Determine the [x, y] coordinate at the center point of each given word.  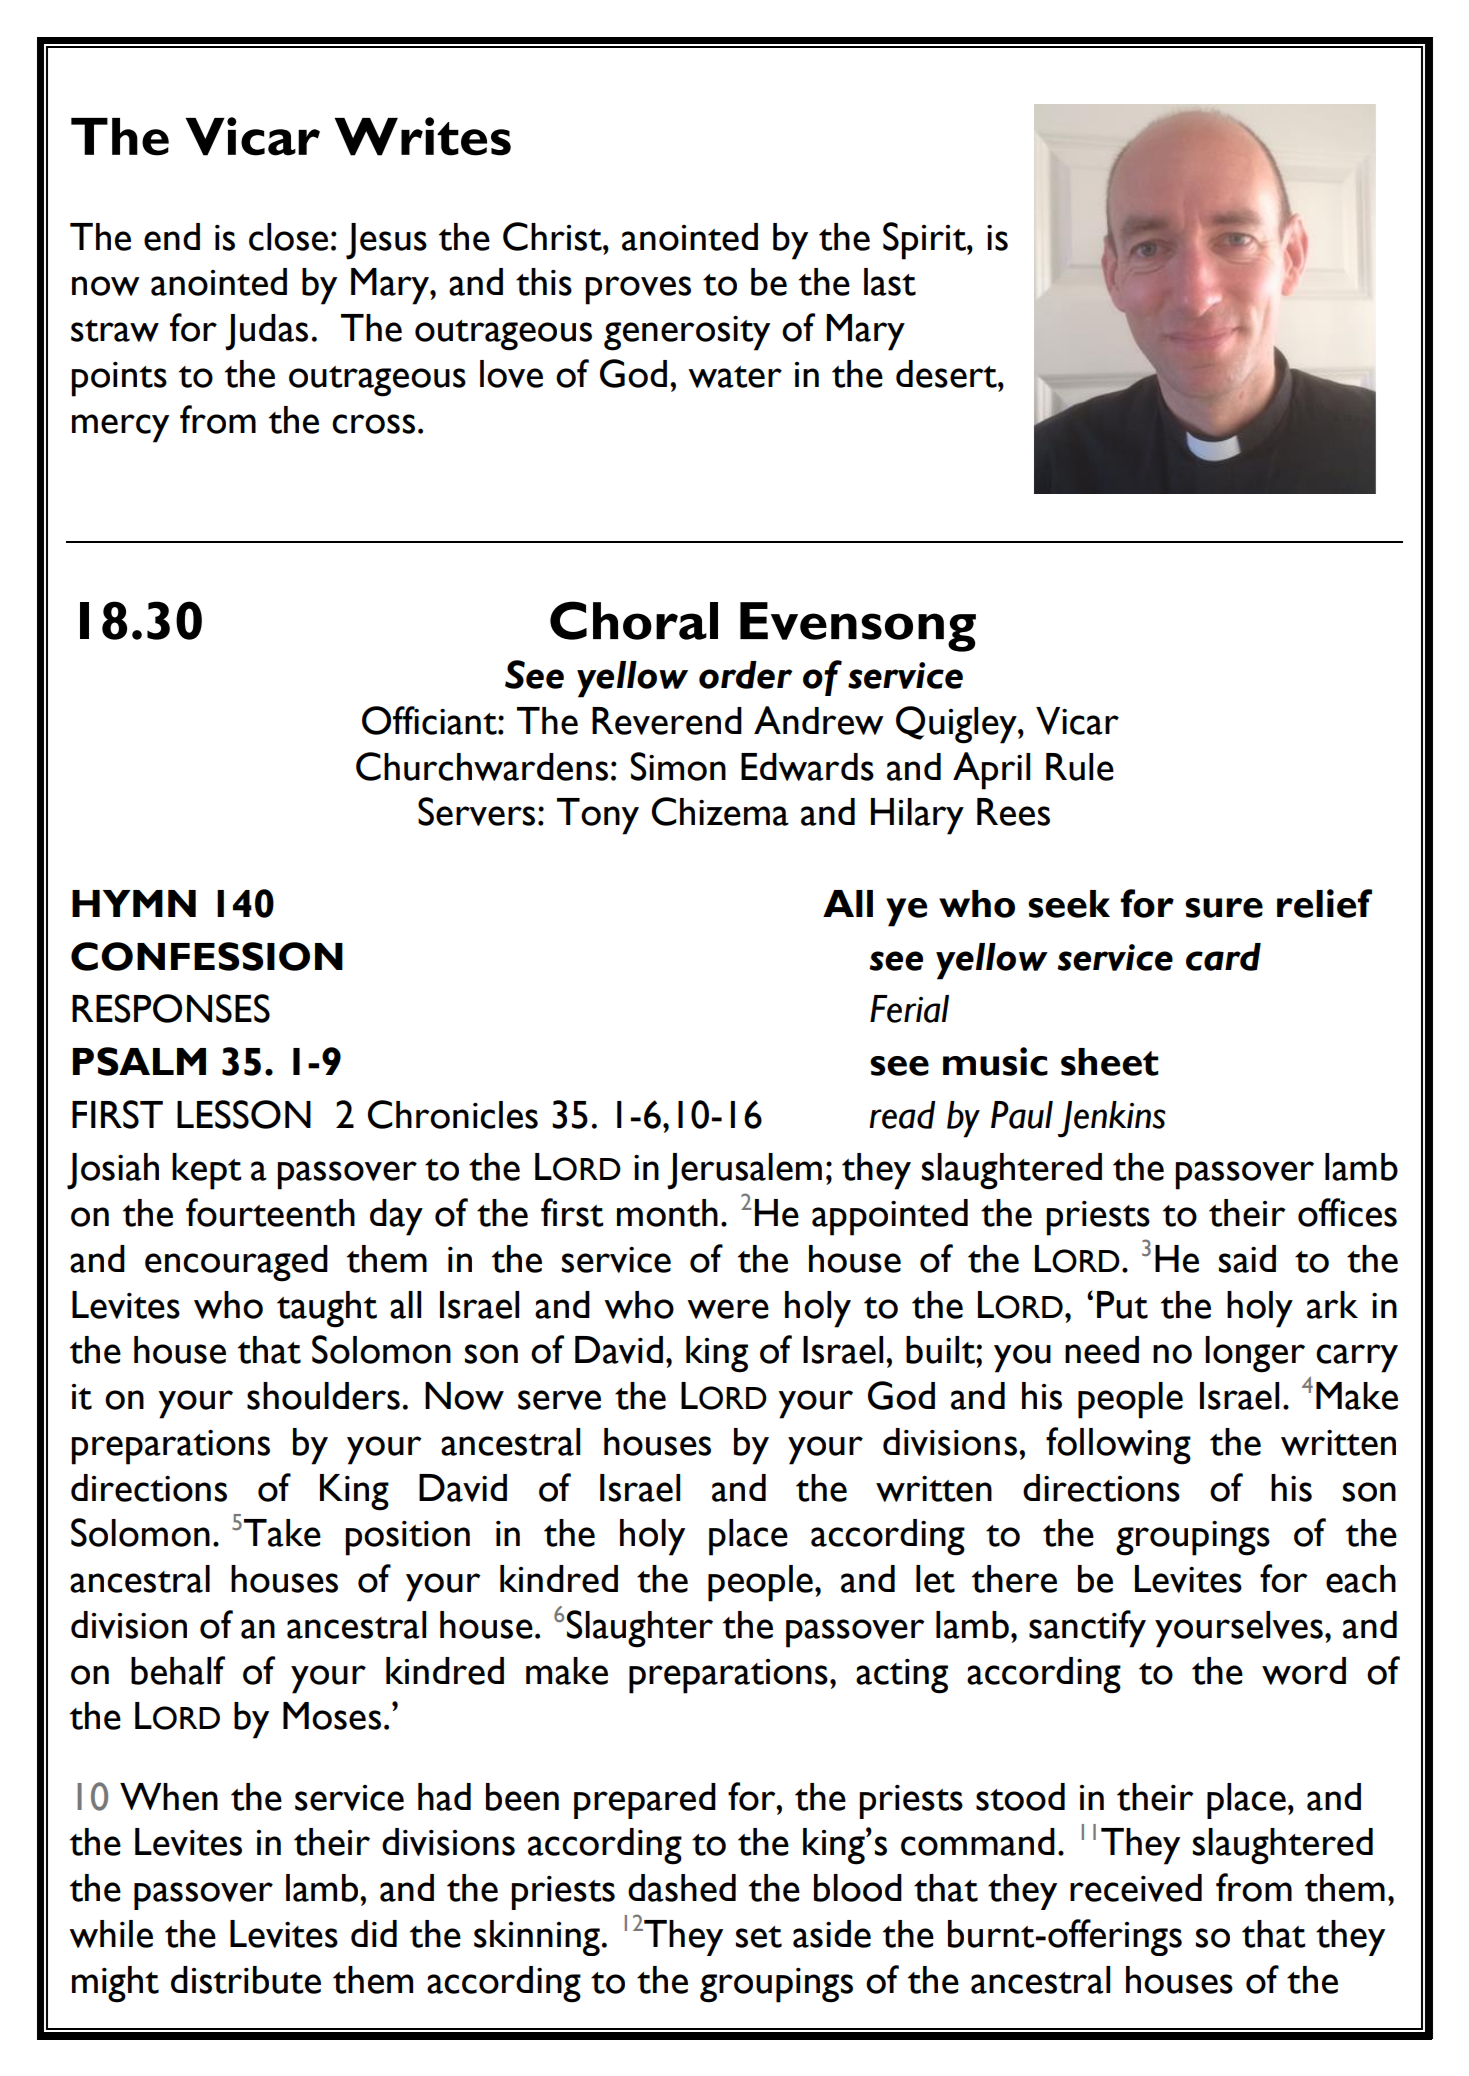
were [728, 1309]
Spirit [925, 241]
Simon [678, 766]
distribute [246, 1980]
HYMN [134, 903]
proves [638, 290]
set [759, 1937]
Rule [1080, 767]
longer [1255, 1354]
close [288, 237]
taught [327, 1309]
